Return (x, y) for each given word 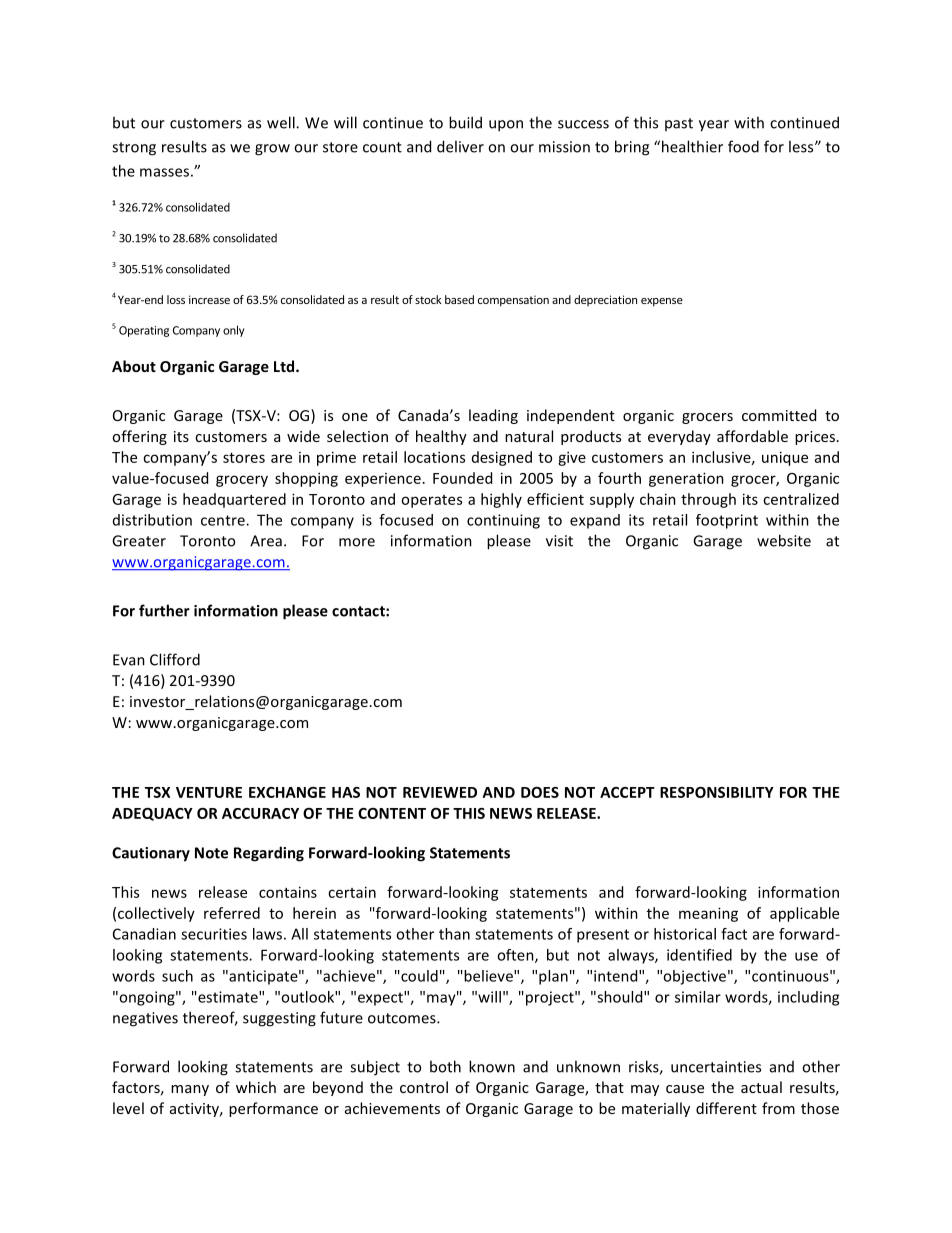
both (445, 1066)
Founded (462, 478)
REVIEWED (440, 792)
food (743, 146)
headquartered (234, 500)
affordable (752, 436)
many (190, 1090)
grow (272, 150)
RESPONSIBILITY (717, 792)
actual (761, 1087)
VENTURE (209, 792)
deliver (460, 146)
